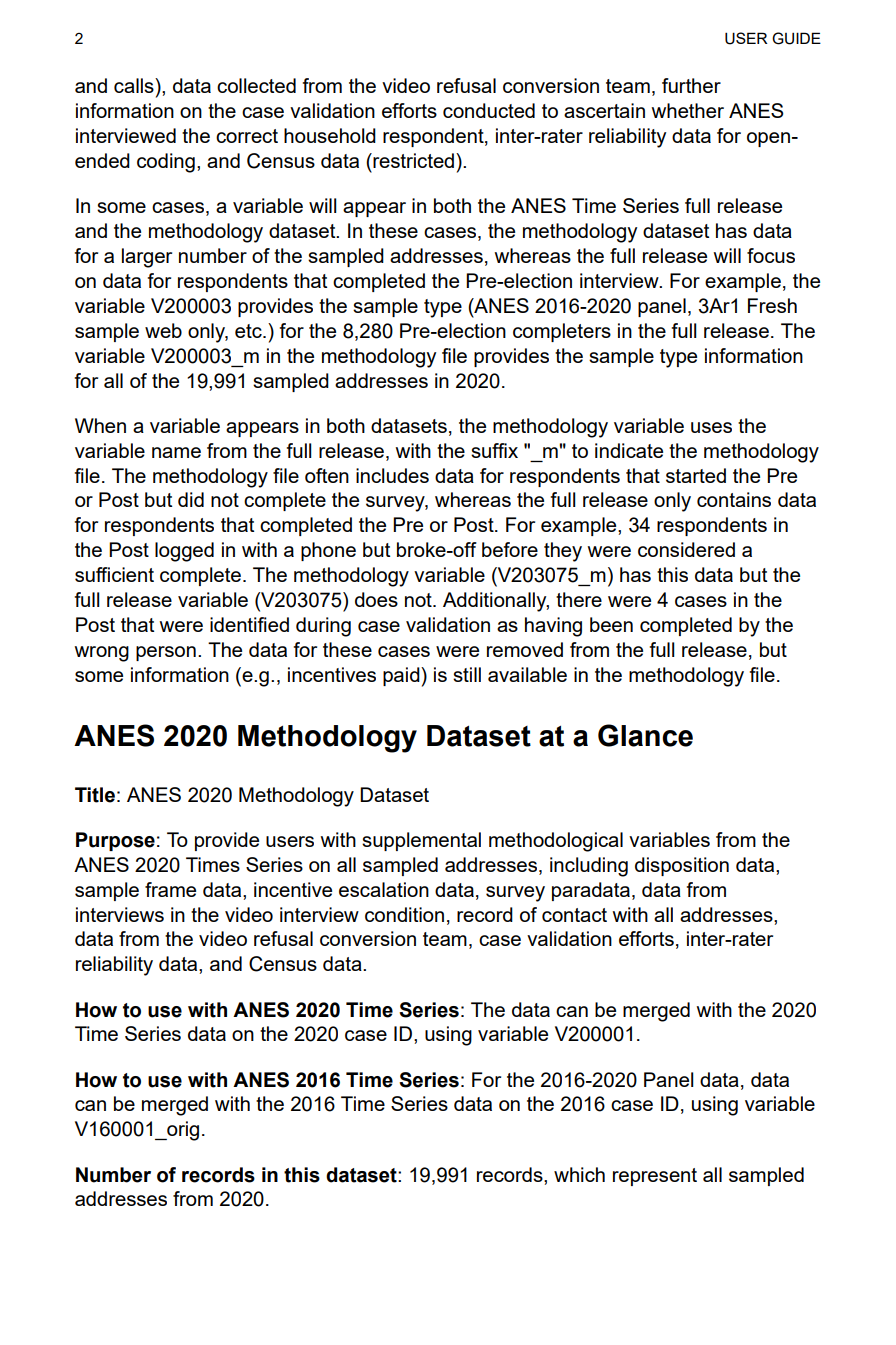 Image resolution: width=896 pixels, height=1345 pixels. Describe the element at coordinates (711, 427) in the document. I see `uses` at that location.
